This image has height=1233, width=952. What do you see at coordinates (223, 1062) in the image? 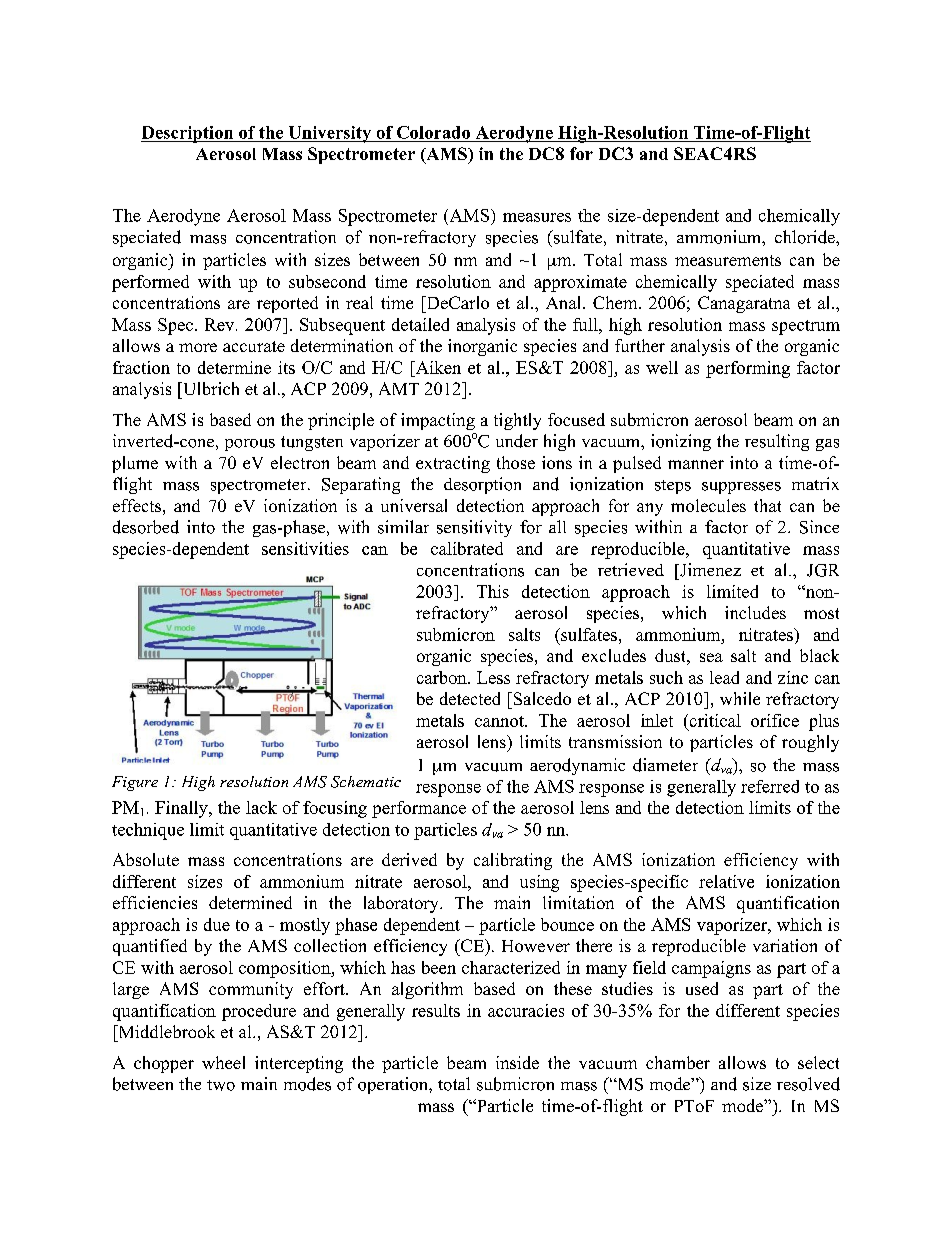
I see `wheel` at bounding box center [223, 1062].
